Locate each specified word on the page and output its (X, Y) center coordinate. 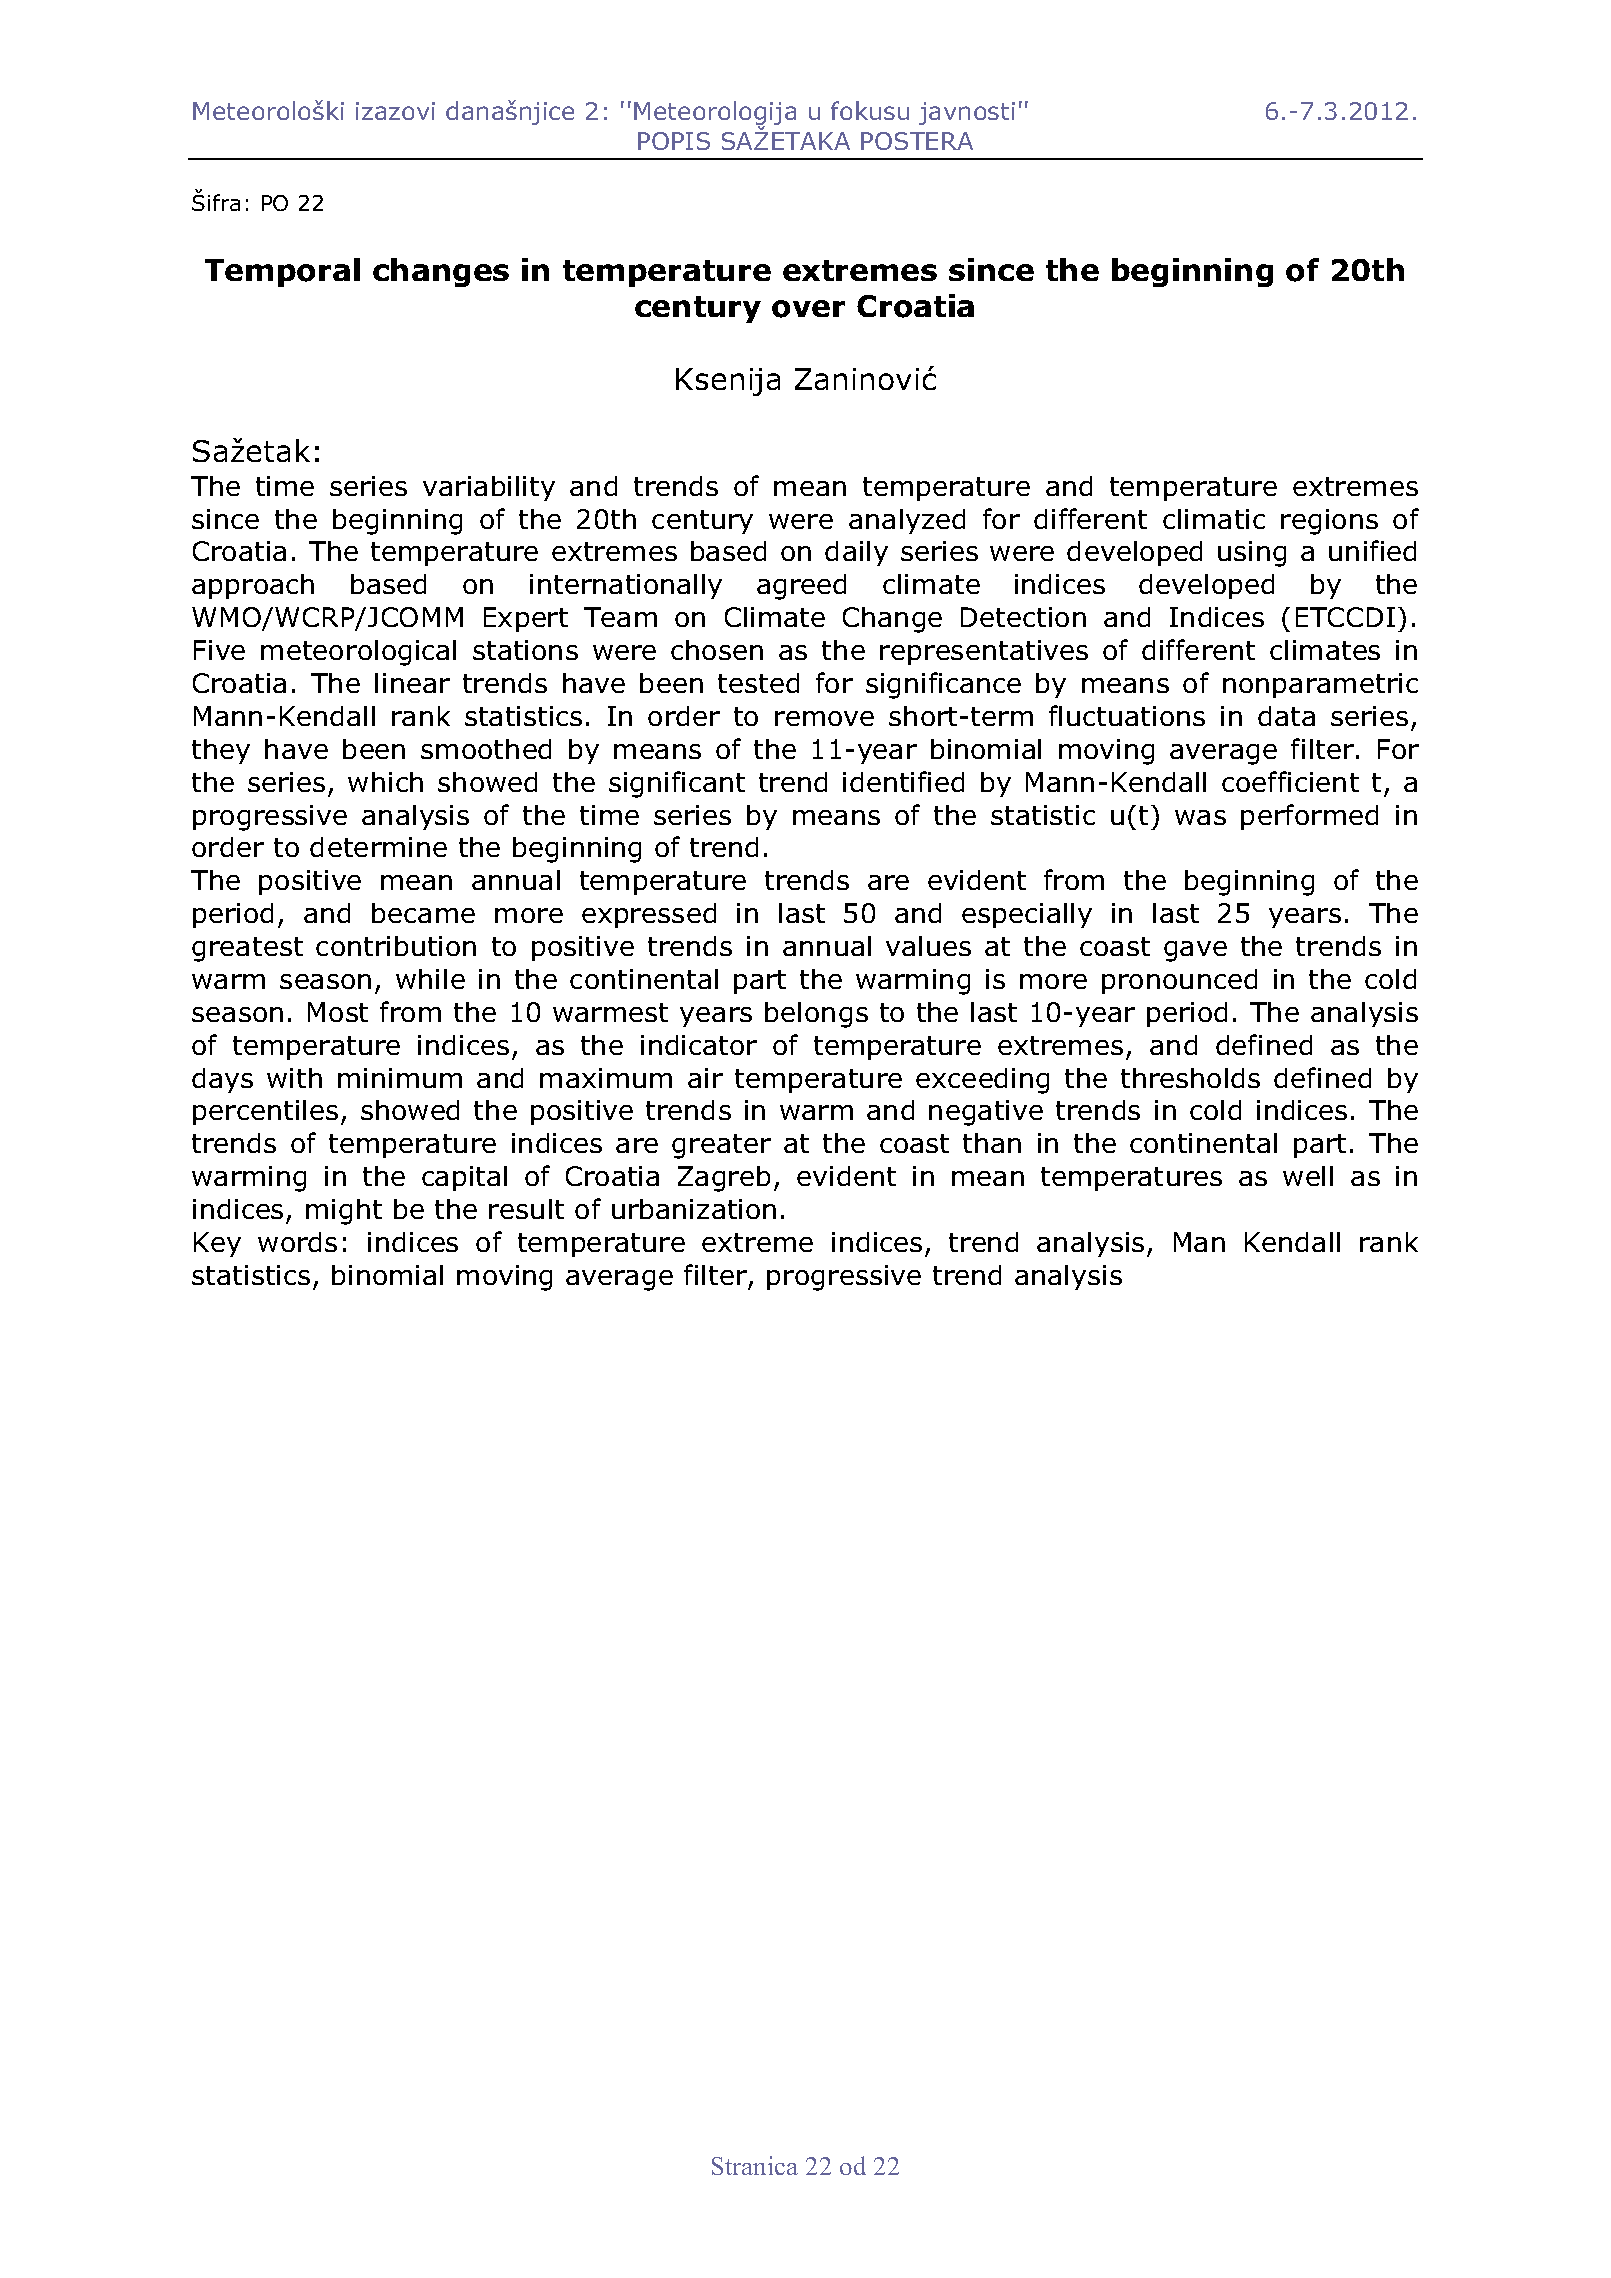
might (344, 1212)
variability (489, 488)
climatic (1214, 519)
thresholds (1190, 1078)
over (808, 309)
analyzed (907, 521)
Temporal (282, 272)
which (385, 782)
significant (677, 784)
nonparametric (1320, 685)
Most (338, 1012)
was (1200, 817)
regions (1329, 522)
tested (758, 683)
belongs (816, 1015)
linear (412, 683)
